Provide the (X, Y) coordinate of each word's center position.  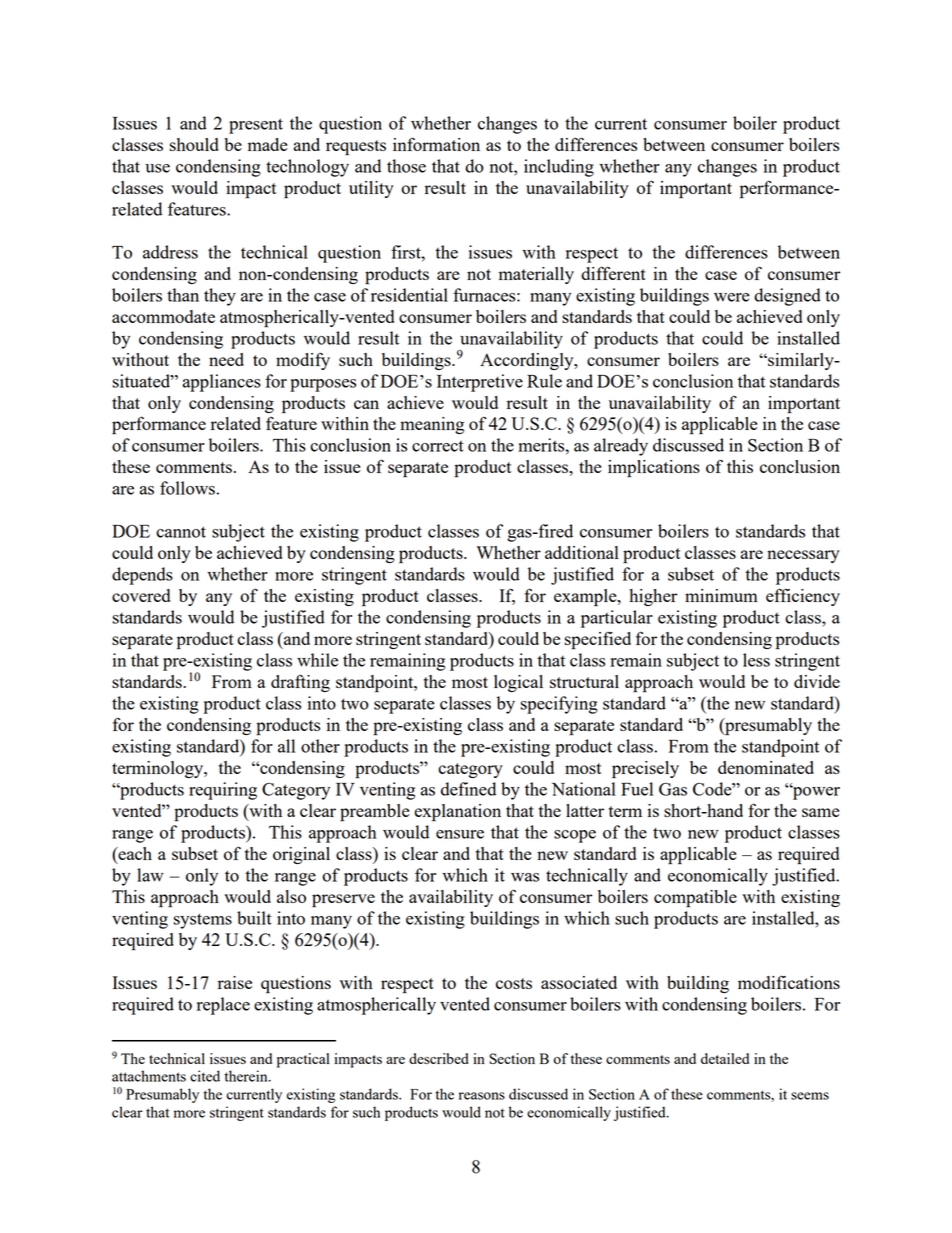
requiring (223, 791)
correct (438, 446)
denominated (766, 767)
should (194, 144)
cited (205, 1076)
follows (187, 488)
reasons (482, 1096)
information (436, 144)
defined (468, 789)
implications (654, 469)
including (559, 168)
